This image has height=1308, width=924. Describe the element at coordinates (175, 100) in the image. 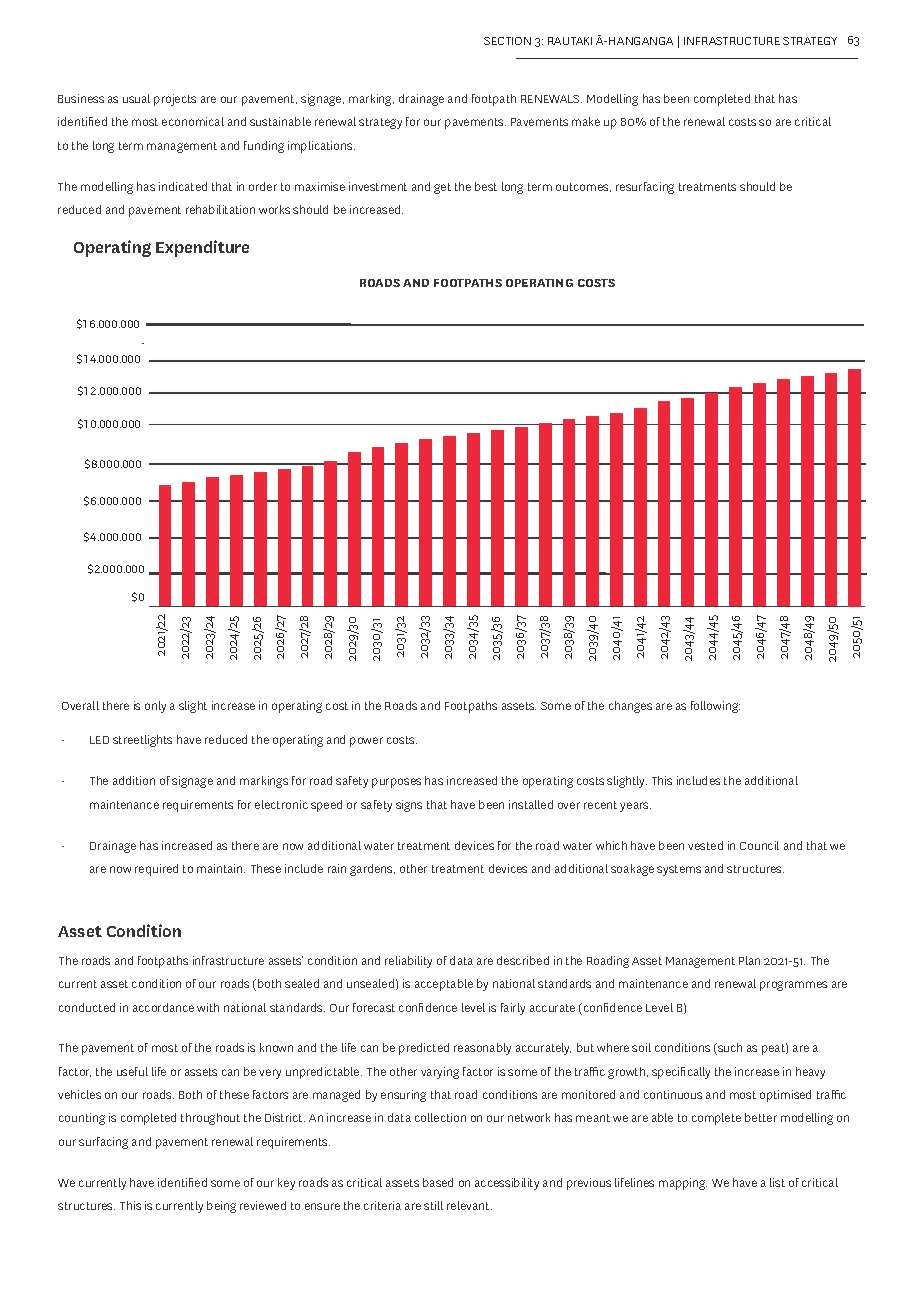

I see `projects` at that location.
